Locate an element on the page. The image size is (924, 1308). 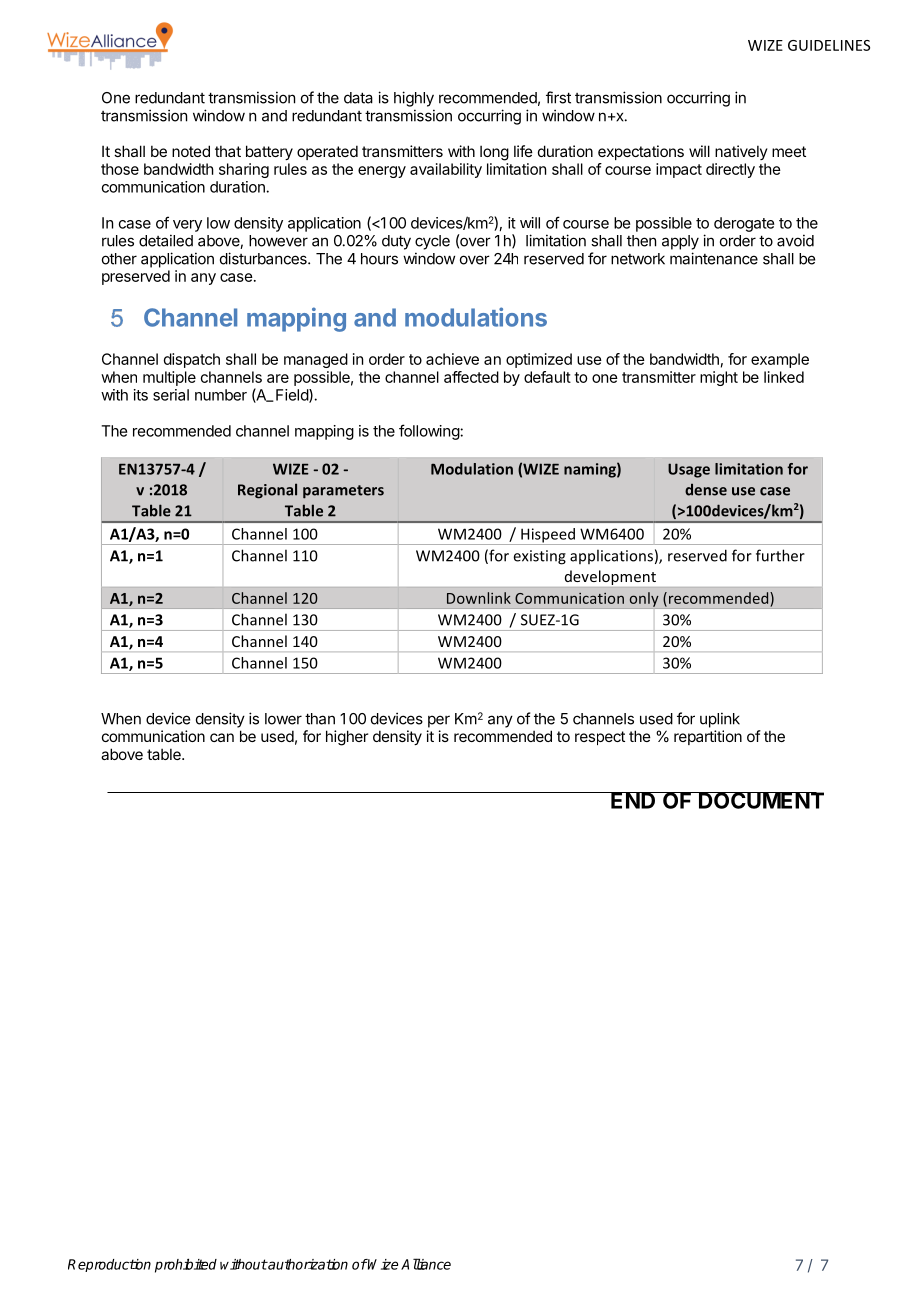
Downlink is located at coordinates (479, 598).
